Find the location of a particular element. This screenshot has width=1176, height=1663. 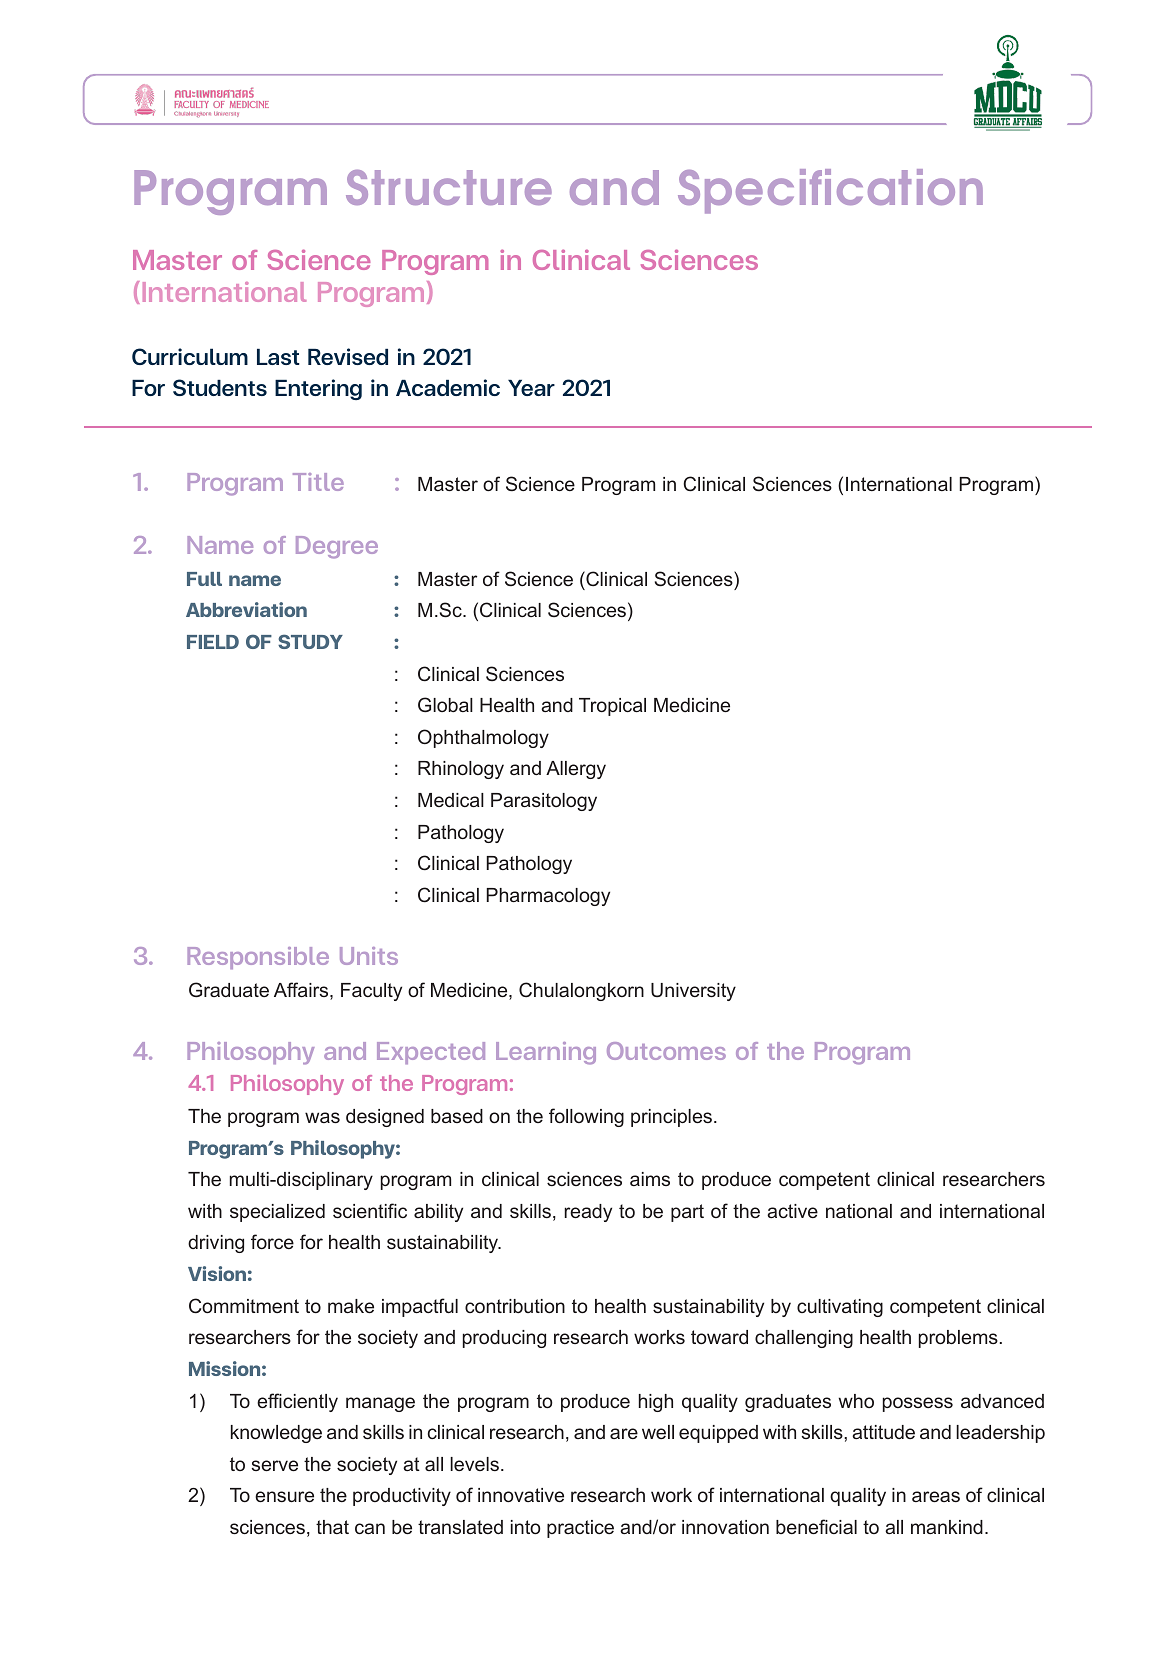

Structure is located at coordinates (449, 187).
